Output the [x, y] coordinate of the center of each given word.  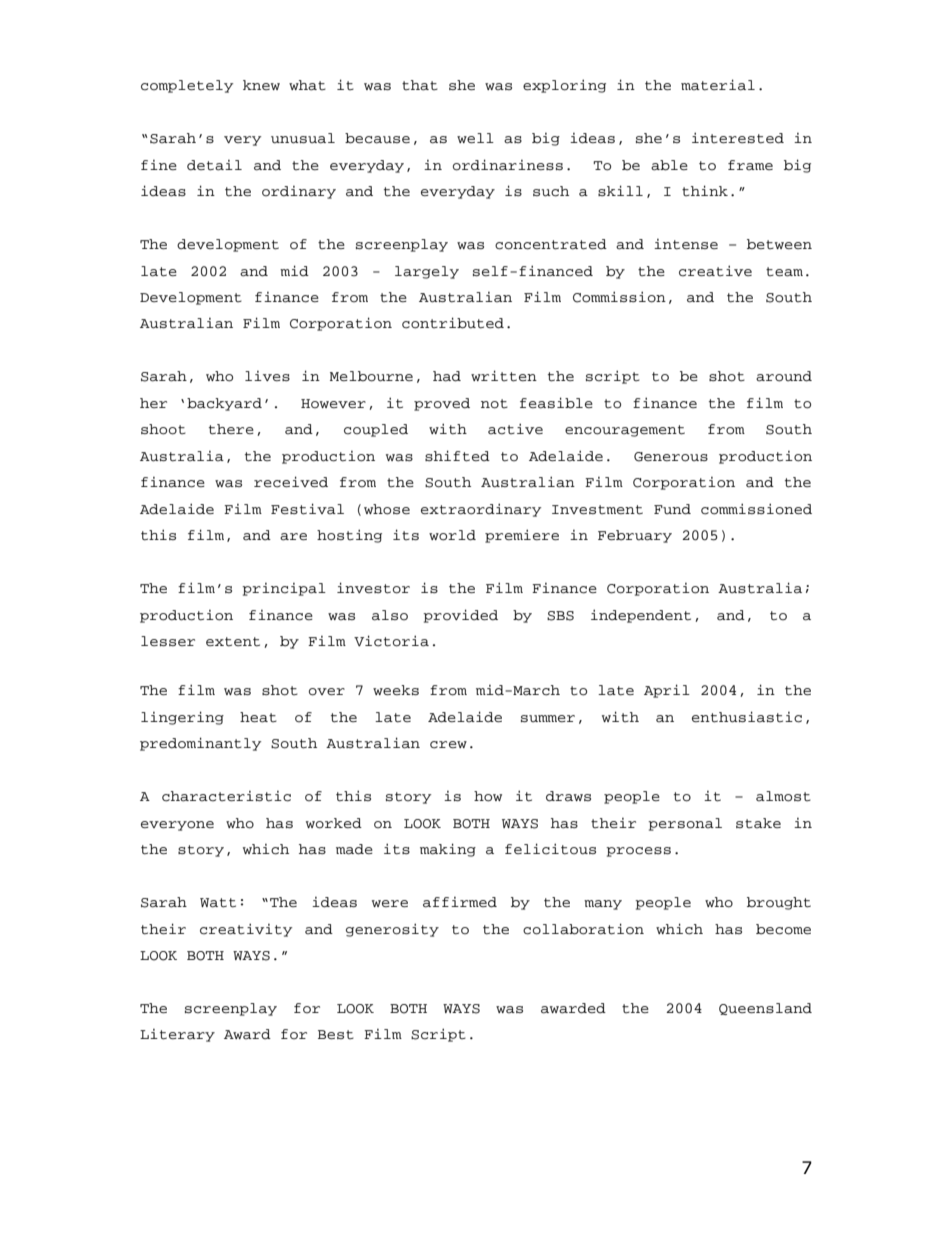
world [452, 535]
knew [261, 85]
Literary [177, 1035]
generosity [392, 930]
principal [284, 589]
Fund [672, 509]
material [718, 85]
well [475, 138]
